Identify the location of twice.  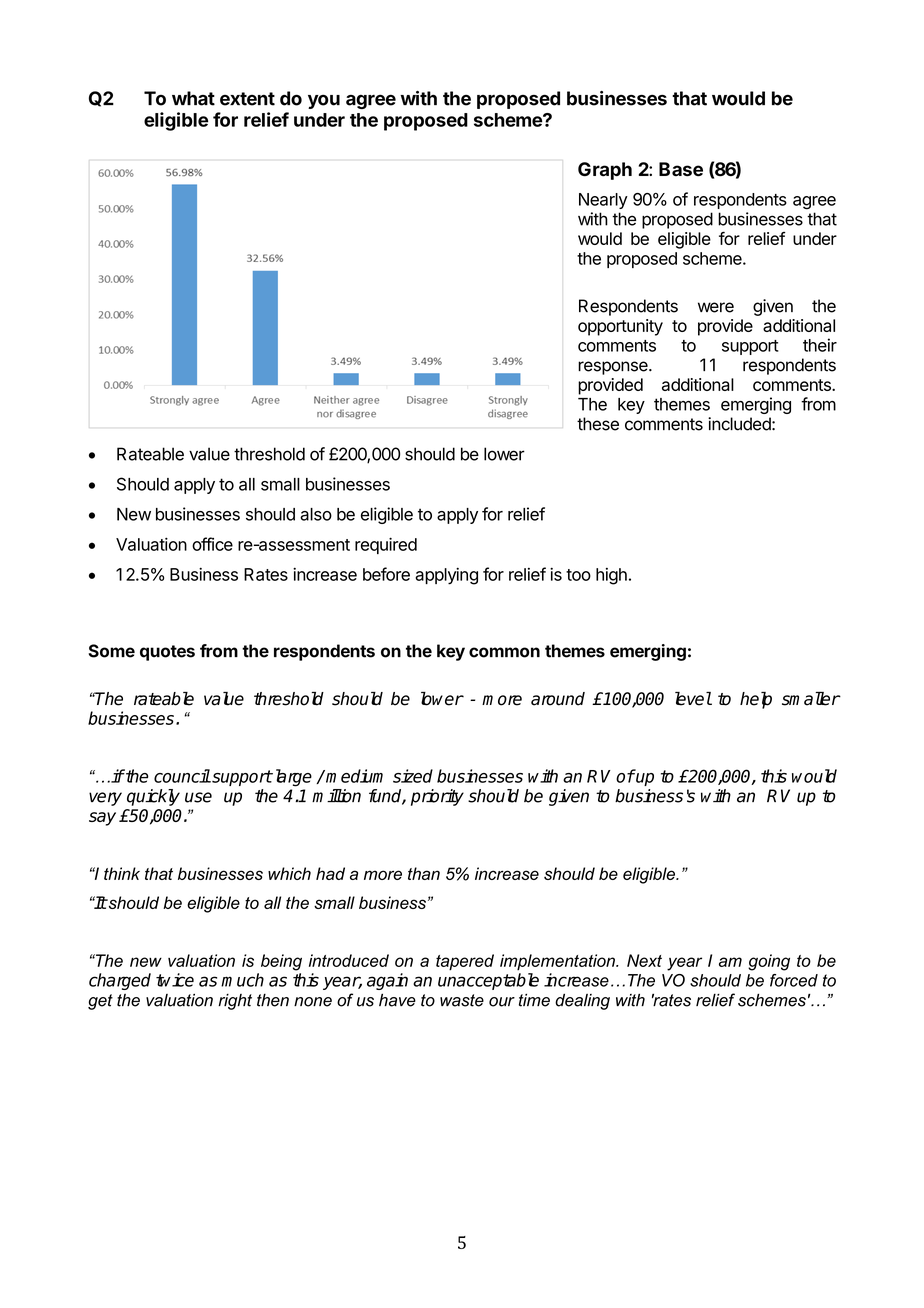
(175, 980).
